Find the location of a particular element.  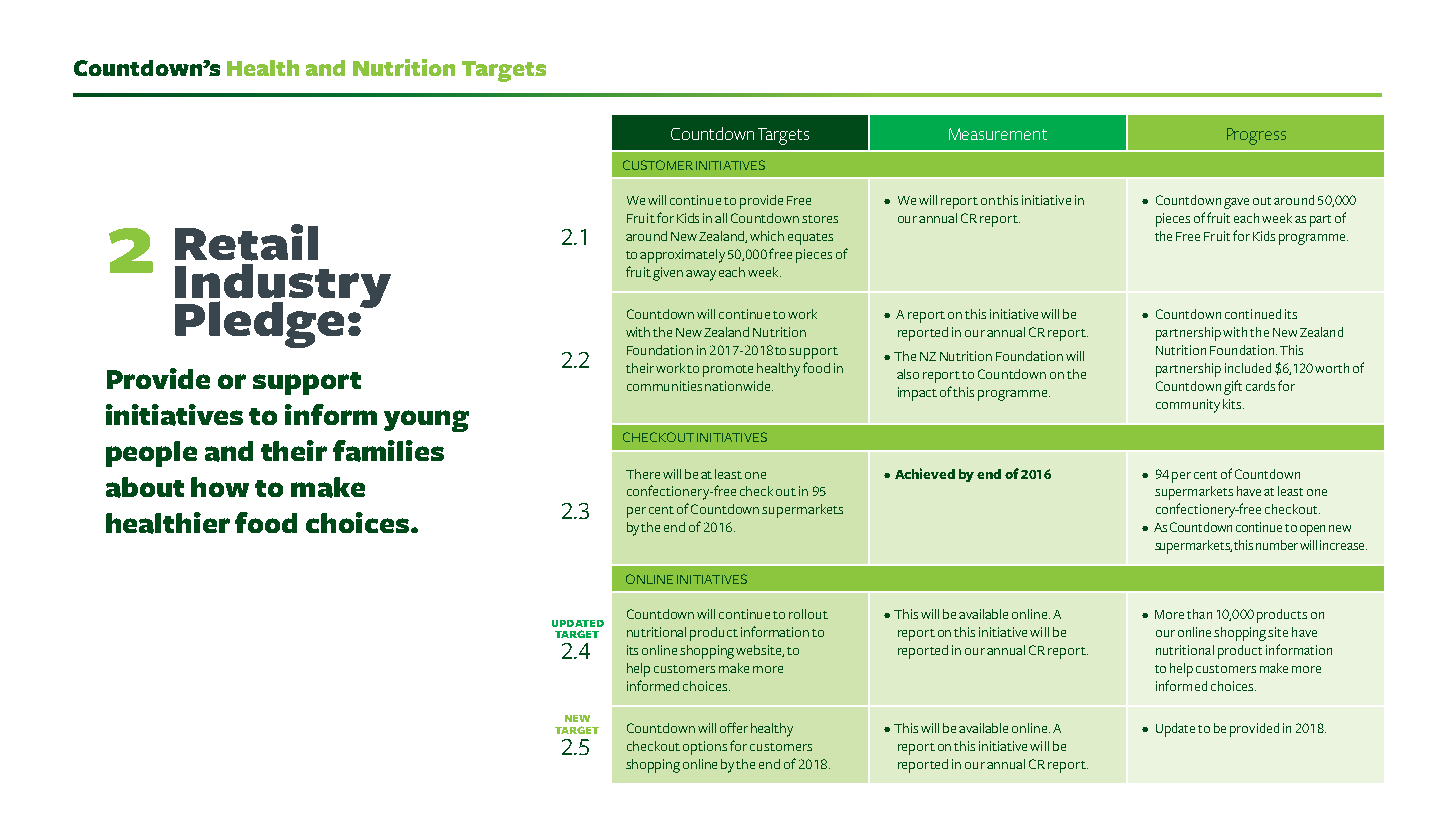

Progress is located at coordinates (1256, 136).
